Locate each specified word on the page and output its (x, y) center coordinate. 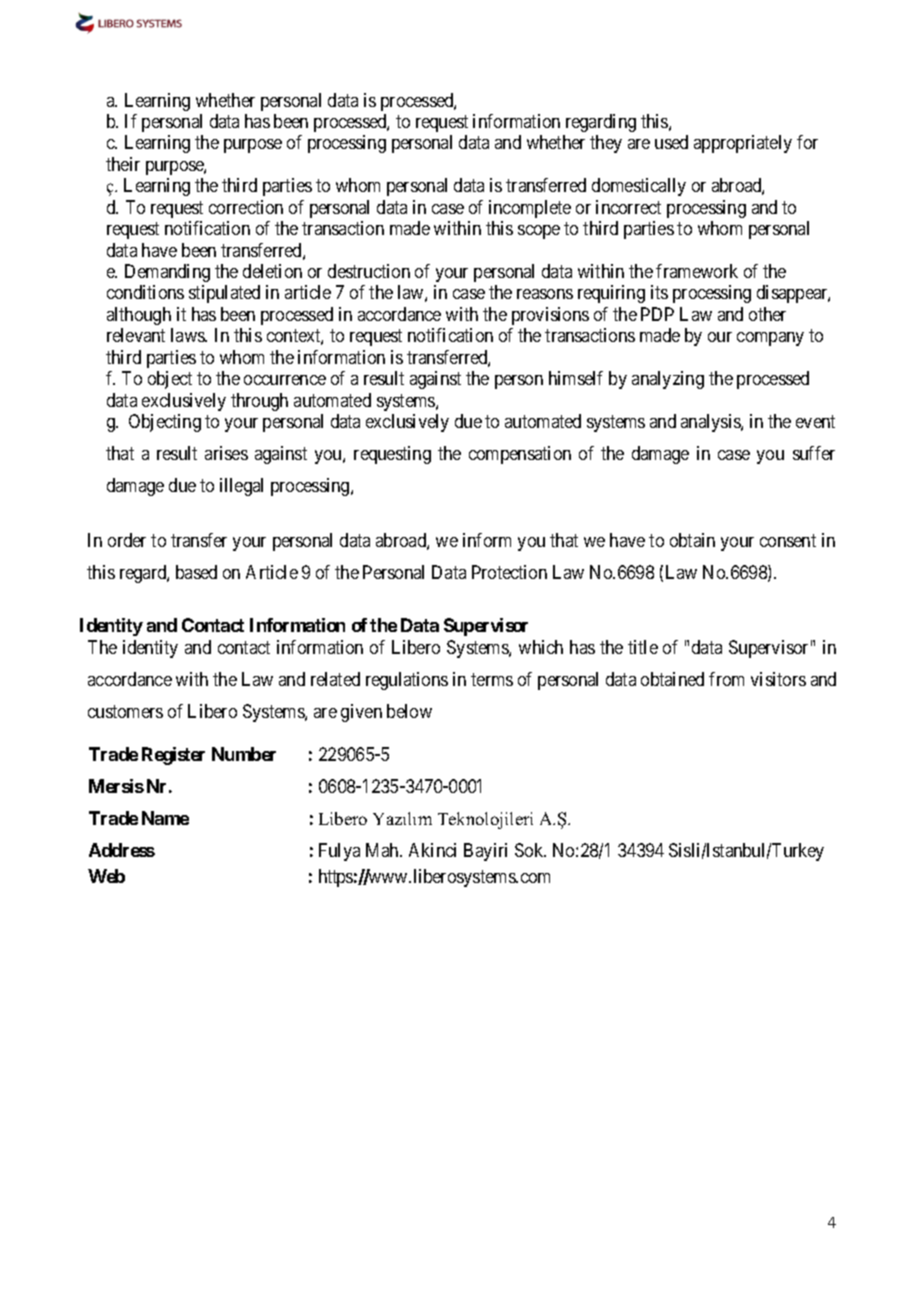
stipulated (224, 294)
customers (125, 711)
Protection (509, 572)
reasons (545, 294)
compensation (520, 455)
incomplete (530, 209)
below (409, 711)
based (196, 572)
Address (122, 850)
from (726, 679)
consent (788, 540)
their (123, 164)
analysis (711, 423)
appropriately (743, 144)
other (767, 314)
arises (226, 453)
